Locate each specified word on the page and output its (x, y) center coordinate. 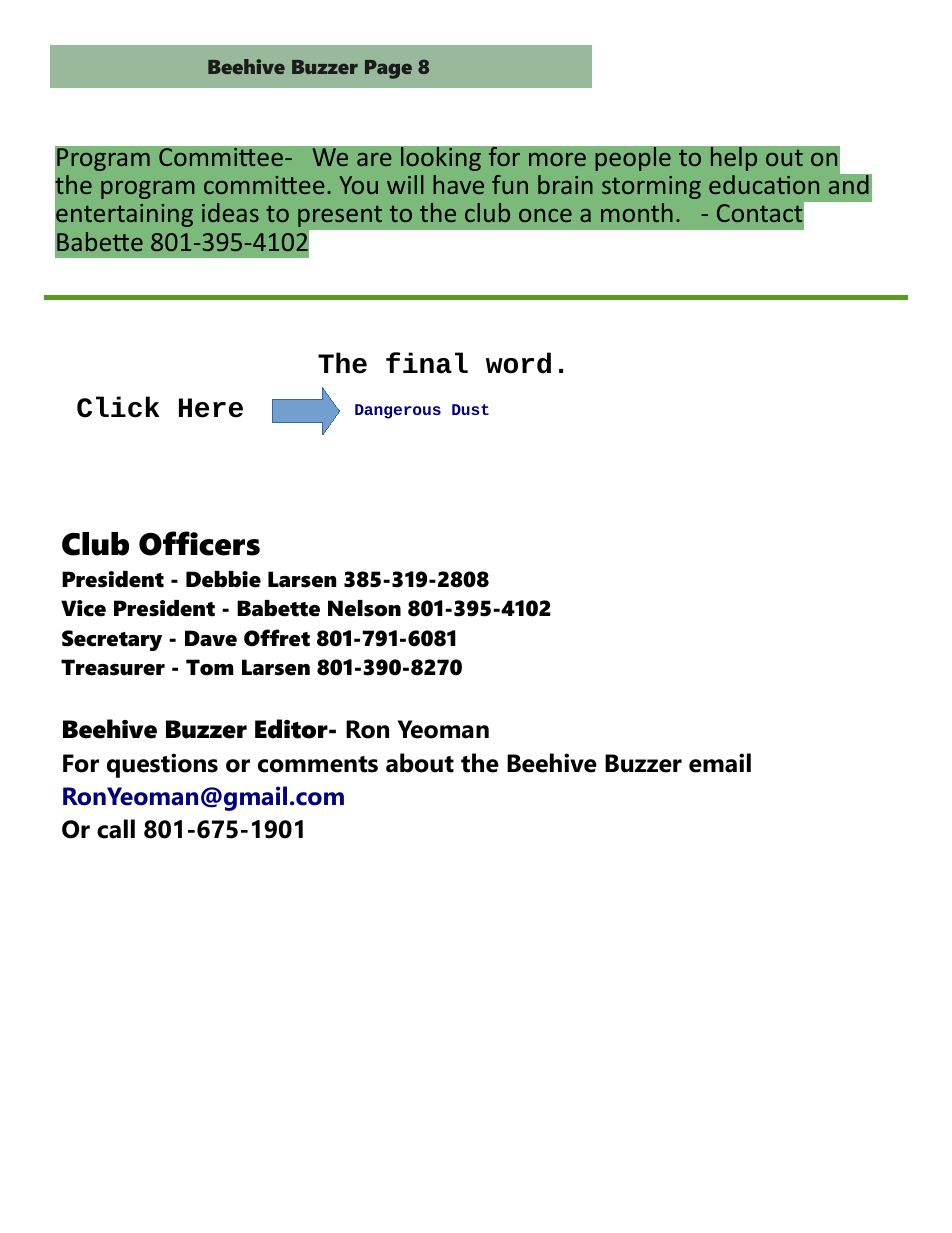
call (116, 829)
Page (388, 69)
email (720, 763)
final (427, 363)
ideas (230, 212)
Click (118, 407)
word (518, 363)
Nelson (364, 608)
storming (651, 187)
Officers (199, 543)
